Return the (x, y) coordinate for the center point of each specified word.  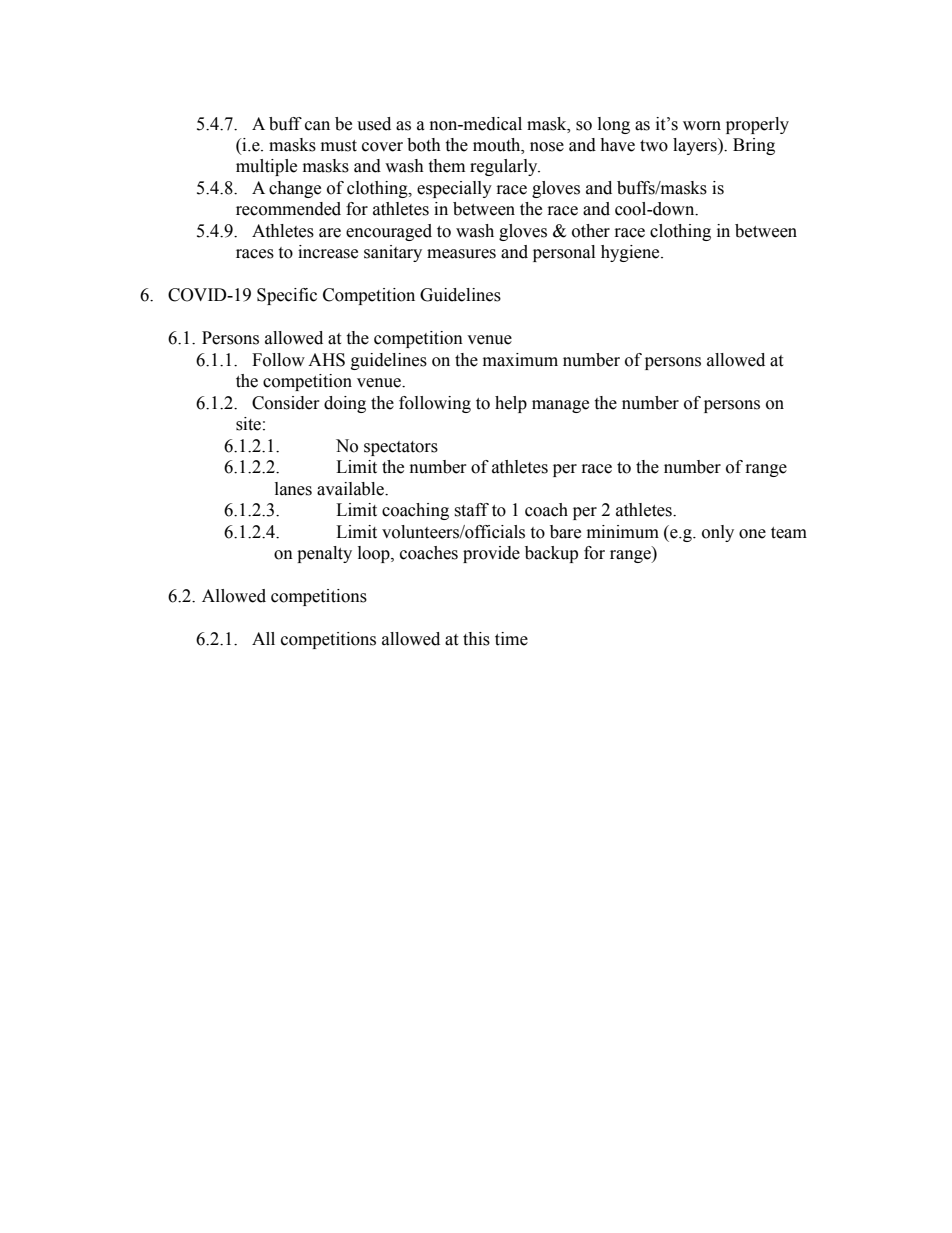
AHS (326, 360)
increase (328, 252)
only (718, 533)
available (351, 489)
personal (564, 253)
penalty (324, 554)
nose (547, 147)
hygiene (631, 253)
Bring (754, 146)
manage (560, 406)
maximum (520, 360)
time (511, 639)
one (752, 534)
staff (471, 510)
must (339, 146)
